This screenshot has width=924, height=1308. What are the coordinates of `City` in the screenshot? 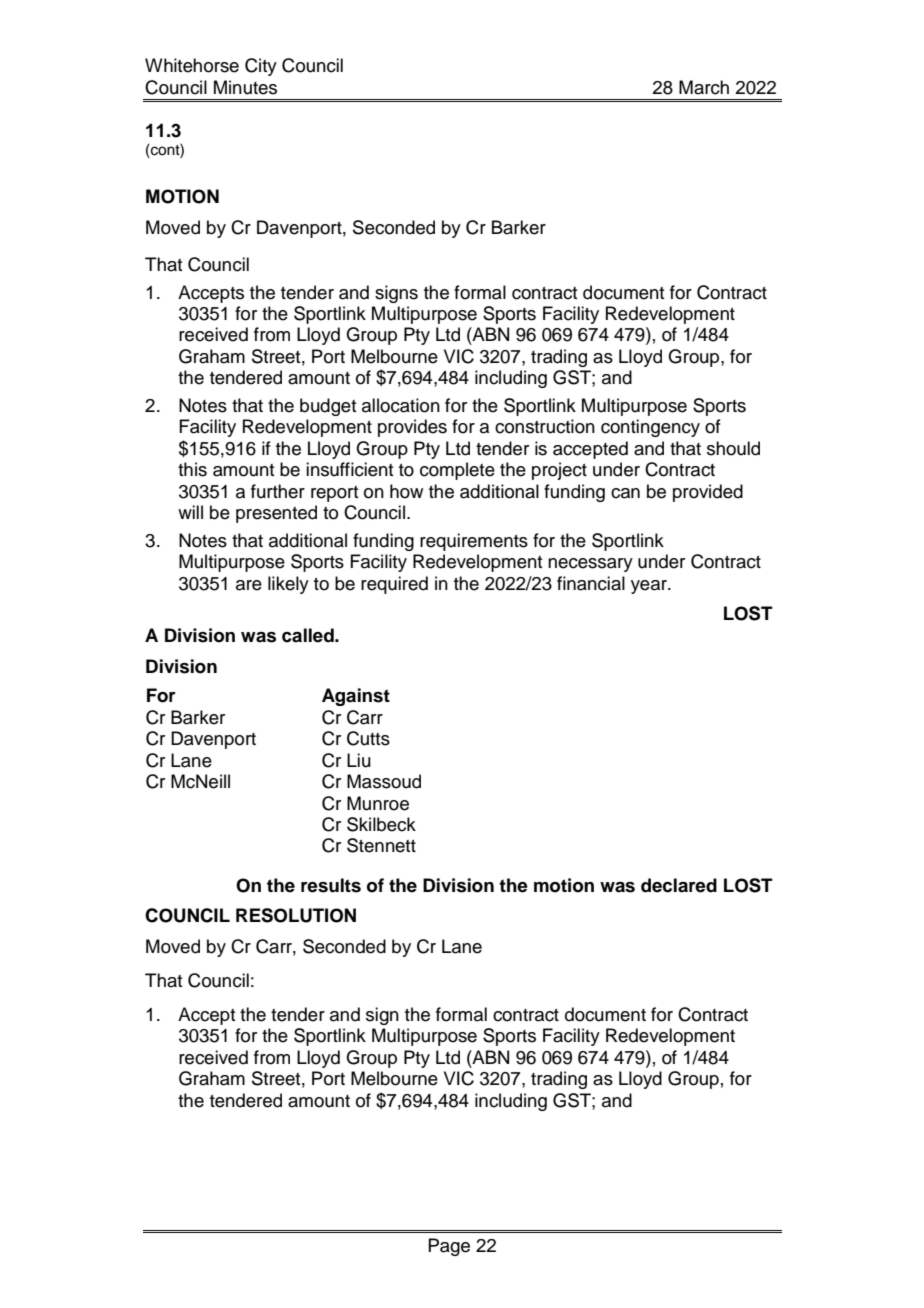 It's located at (261, 67).
